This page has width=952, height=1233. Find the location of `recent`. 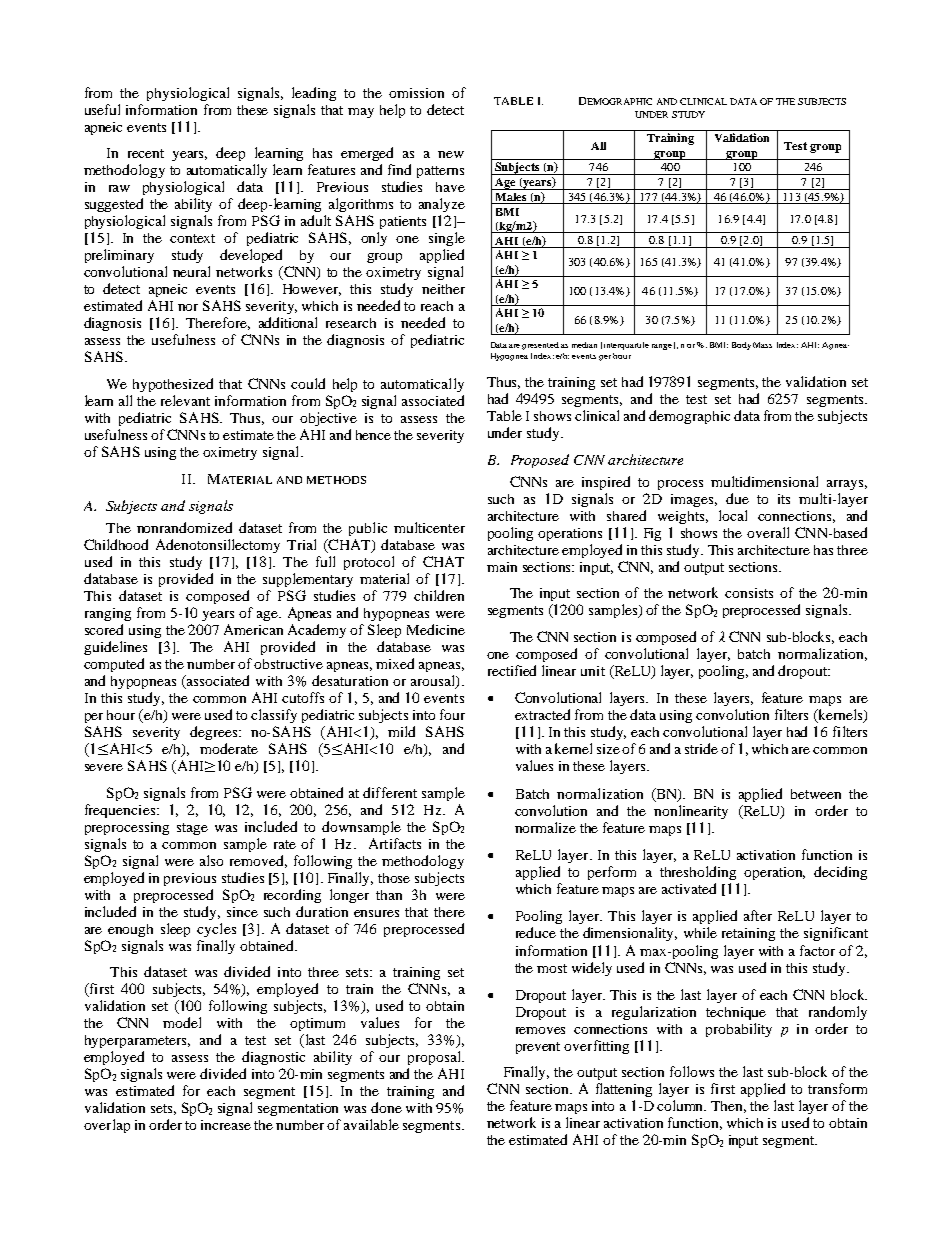

recent is located at coordinates (146, 153).
